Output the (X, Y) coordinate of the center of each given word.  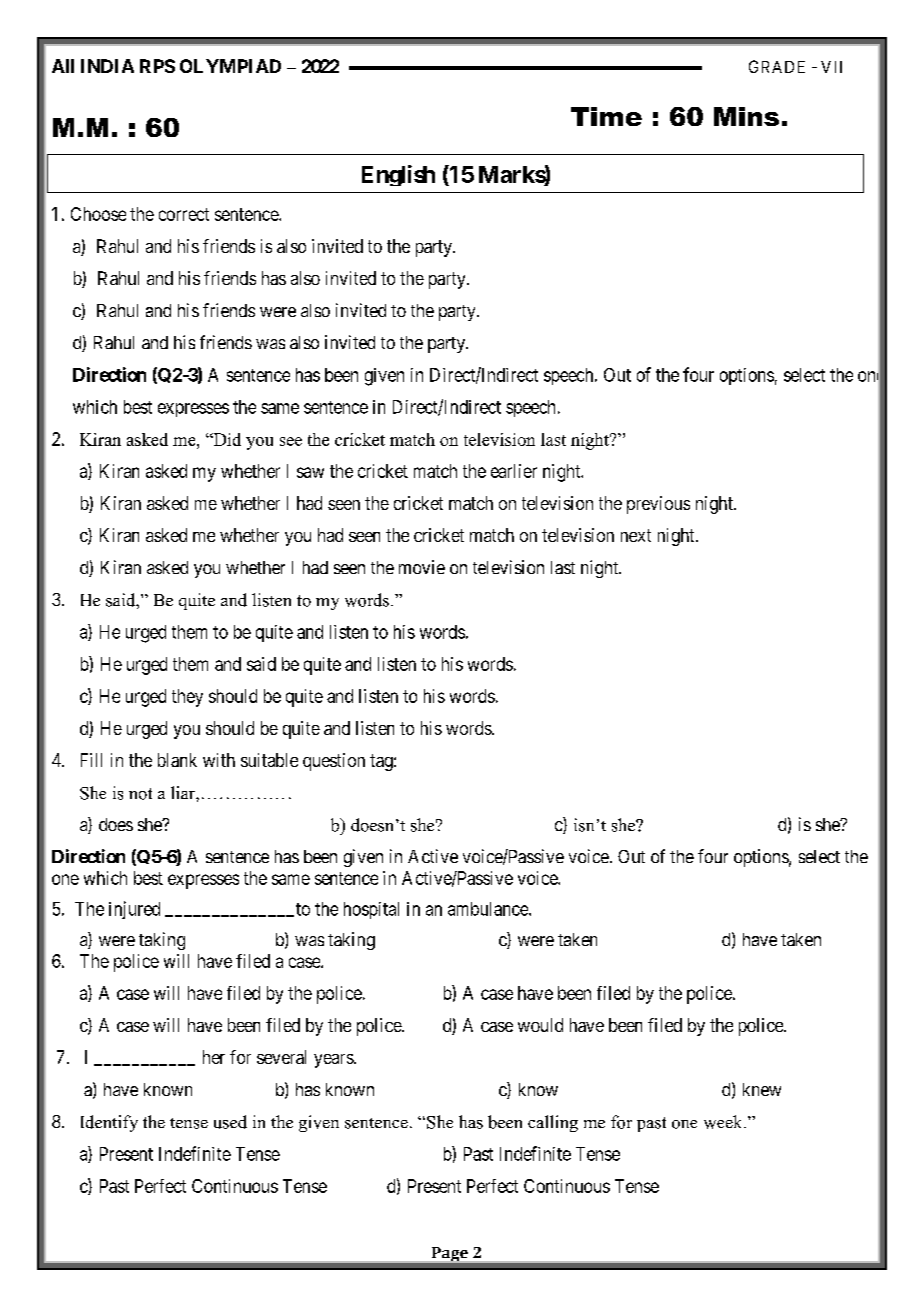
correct (184, 214)
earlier (514, 471)
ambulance (489, 909)
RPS (157, 66)
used (230, 1122)
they (187, 698)
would (540, 1025)
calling (553, 1123)
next (636, 535)
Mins (746, 116)
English (398, 175)
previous (658, 505)
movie (422, 567)
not (140, 794)
